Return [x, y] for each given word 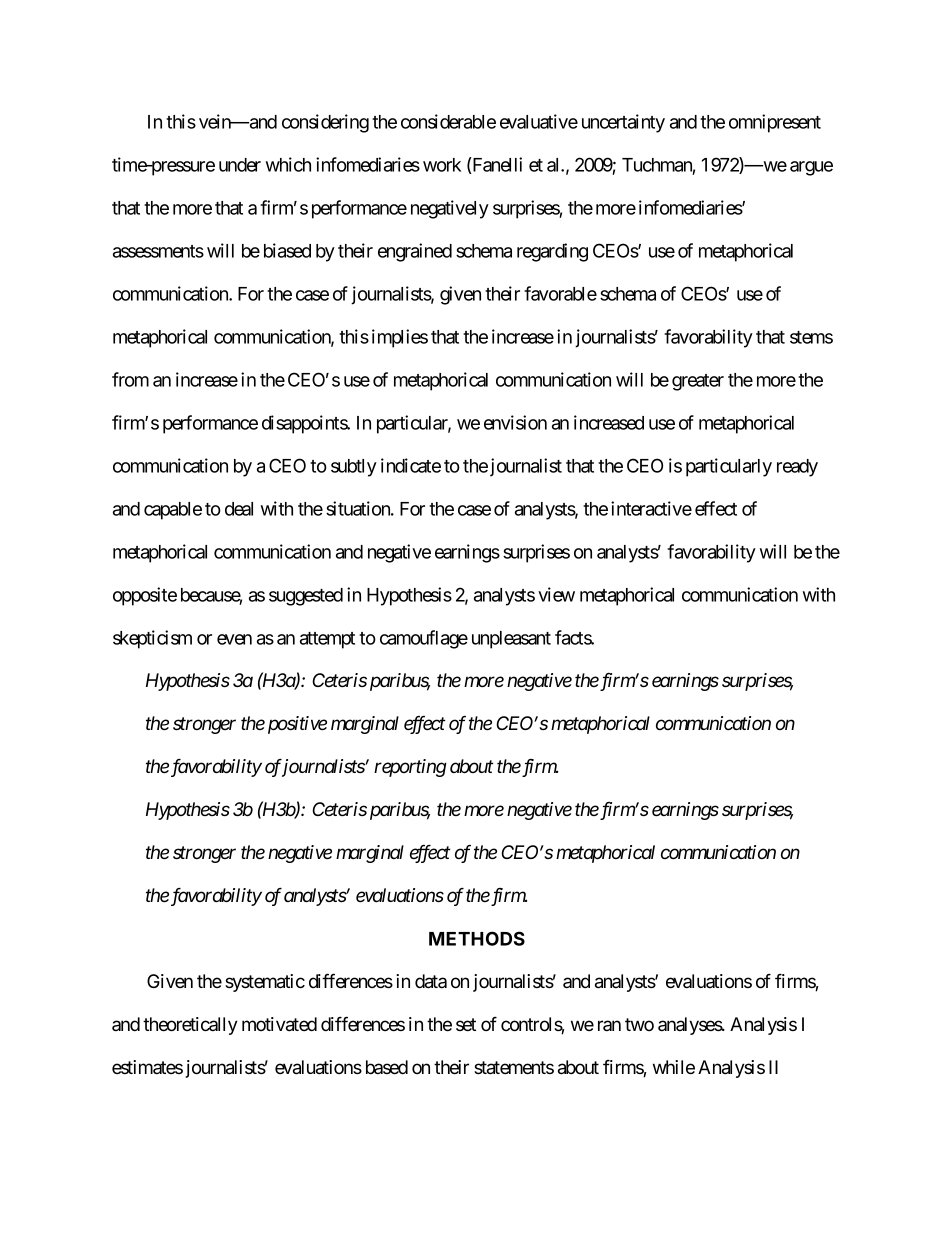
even [234, 639]
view [556, 594]
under [240, 165]
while [674, 1067]
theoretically [190, 1026]
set [466, 1024]
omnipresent [775, 123]
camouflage [424, 639]
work [442, 165]
